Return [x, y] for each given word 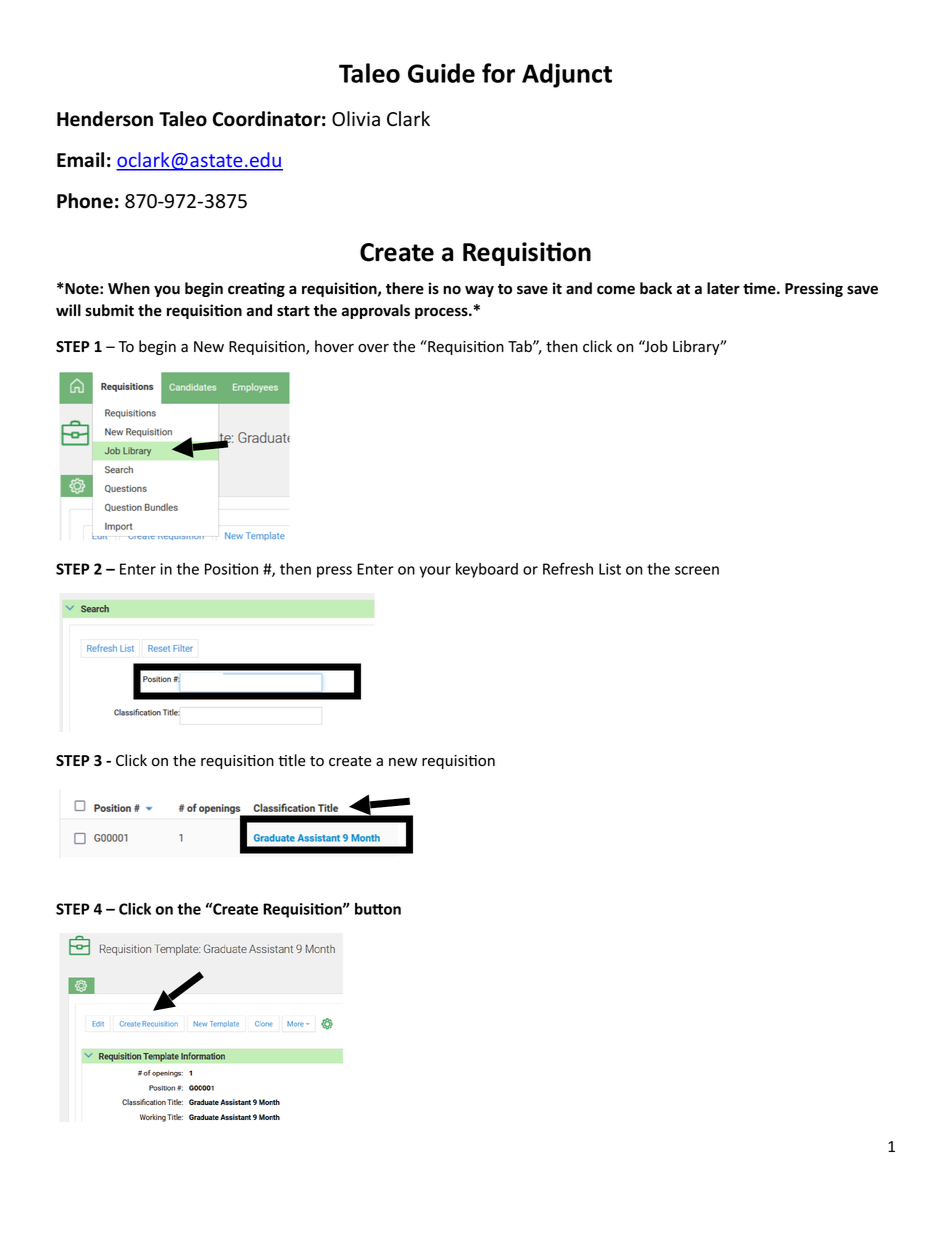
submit [109, 310]
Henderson [105, 119]
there [405, 288]
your [435, 572]
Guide [441, 73]
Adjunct [567, 75]
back [656, 288]
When [129, 288]
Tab [521, 346]
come [616, 290]
